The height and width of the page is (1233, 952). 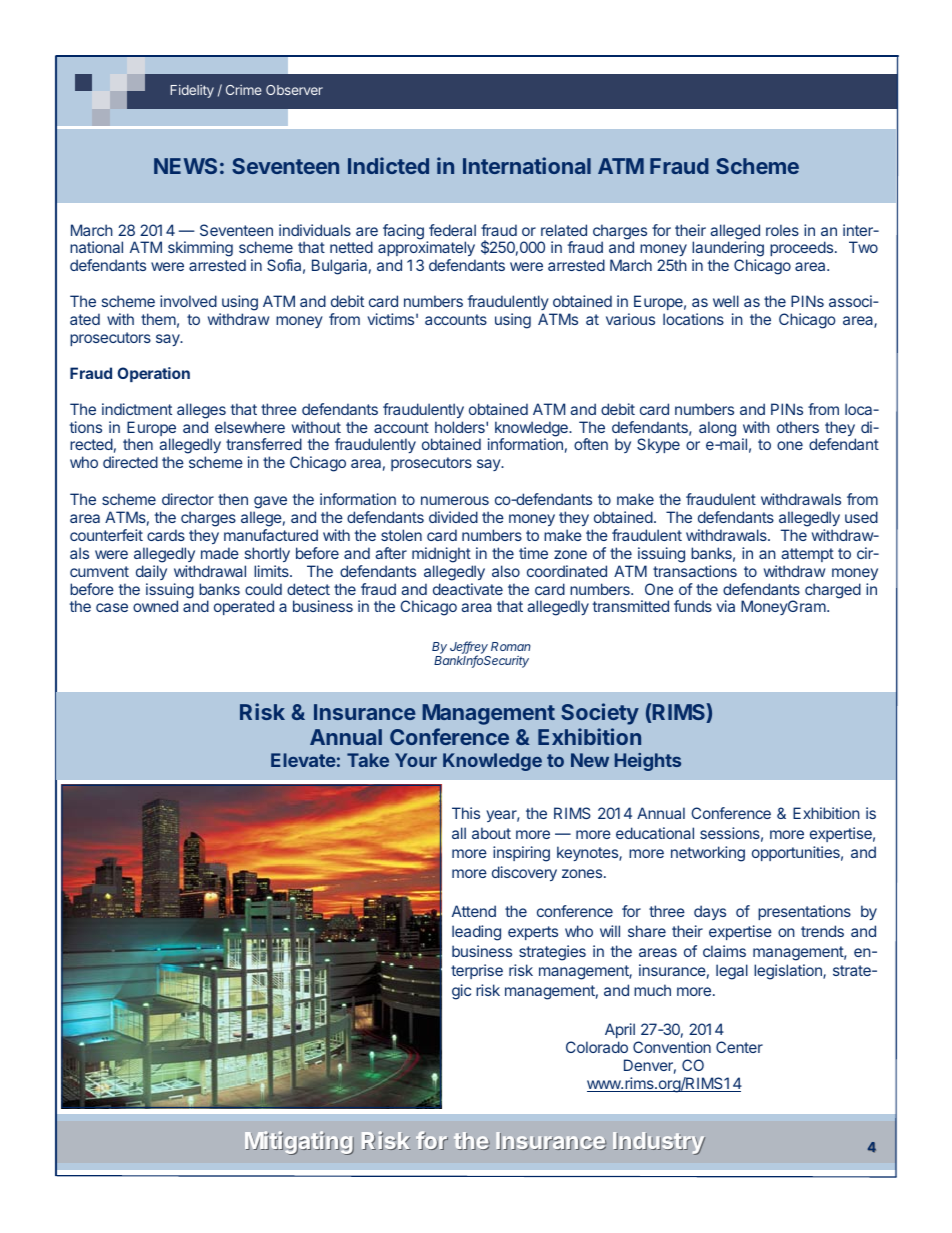 What do you see at coordinates (192, 91) in the page?
I see `Fidelity` at bounding box center [192, 91].
